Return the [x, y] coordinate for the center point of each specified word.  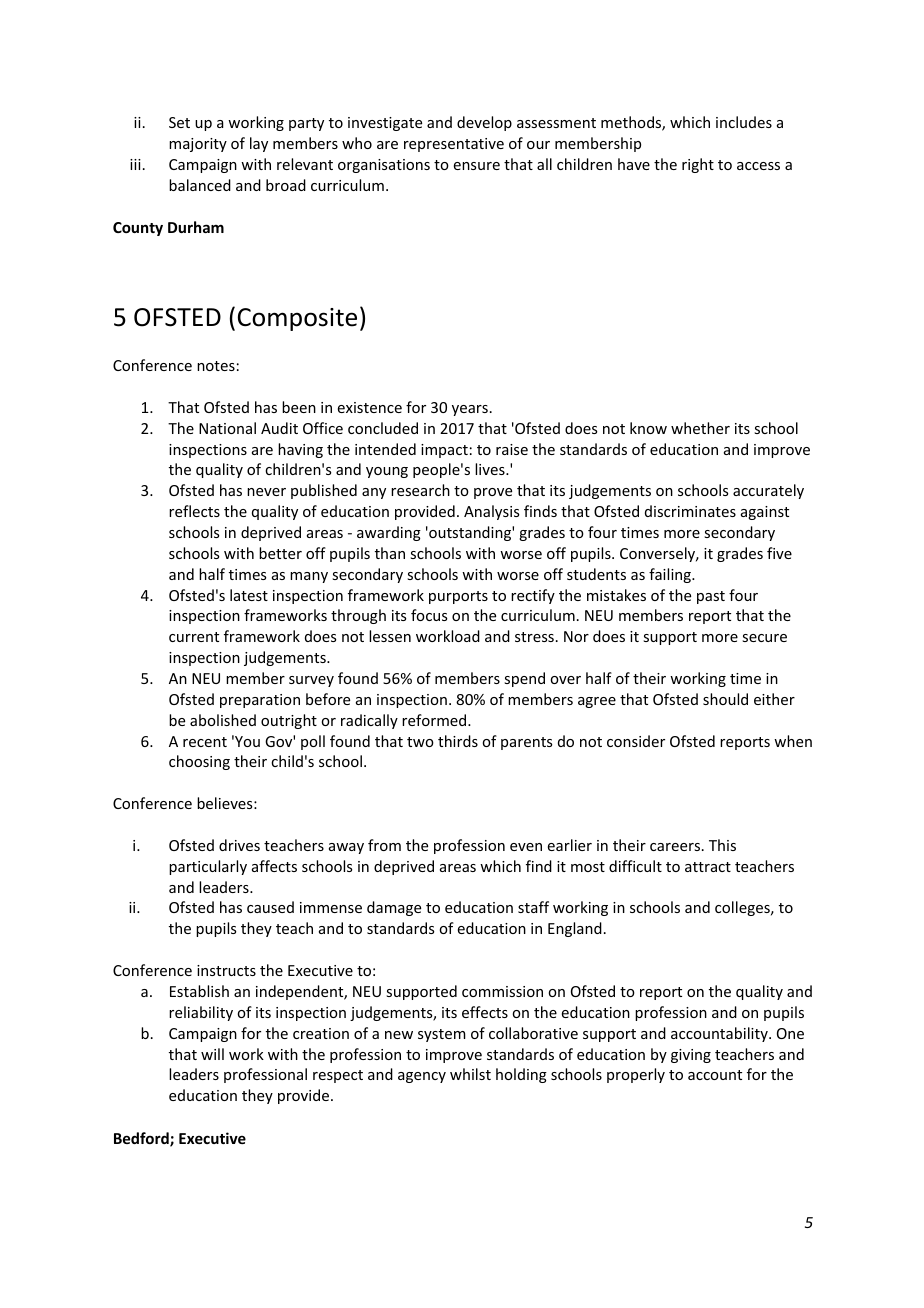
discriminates [690, 511]
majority [198, 145]
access [758, 166]
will [212, 1054]
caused [270, 907]
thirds [458, 741]
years [470, 410]
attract [708, 867]
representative [454, 145]
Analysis [491, 512]
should [725, 699]
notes [216, 366]
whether [700, 428]
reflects [194, 511]
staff [533, 907]
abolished [223, 720]
